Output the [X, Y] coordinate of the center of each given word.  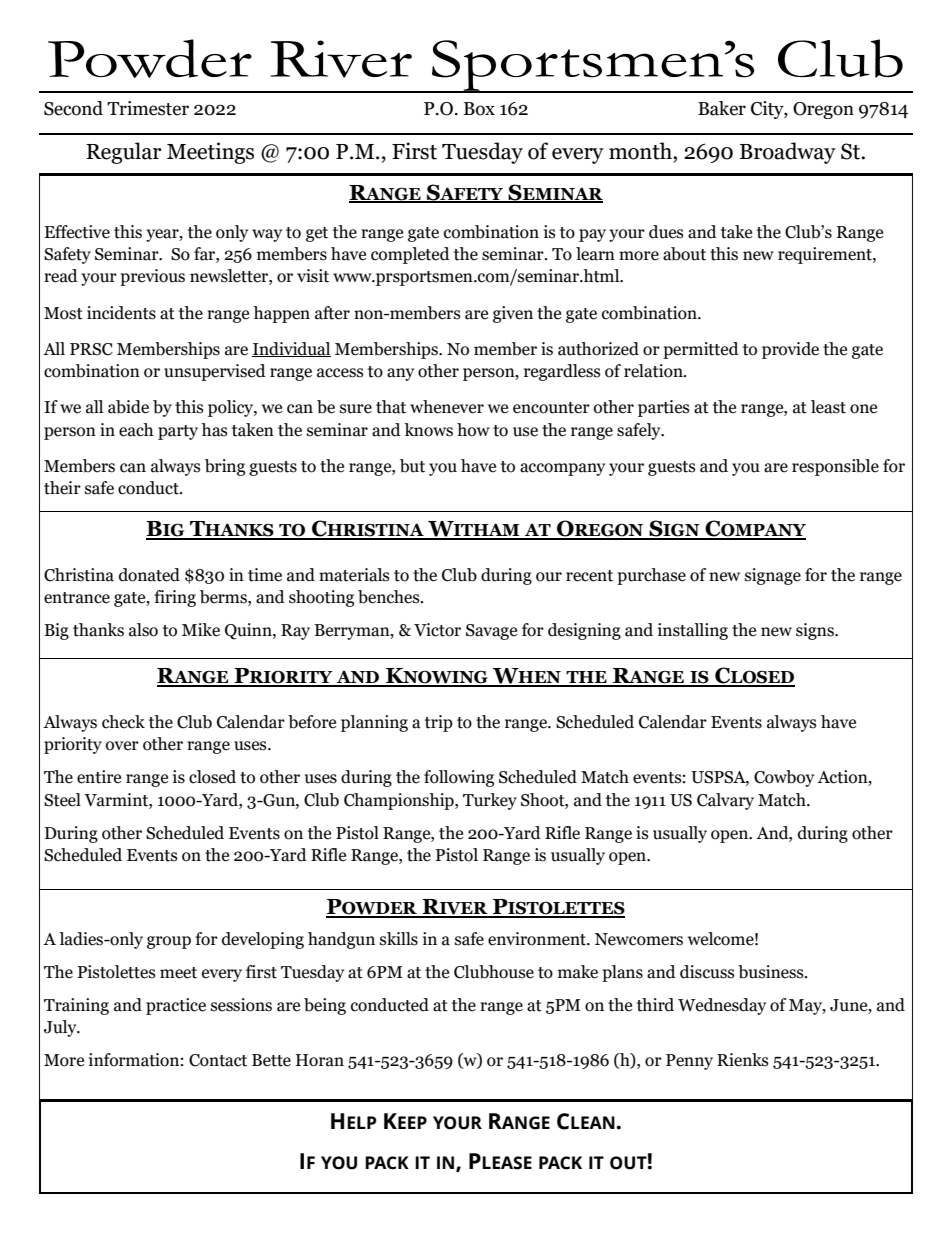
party [178, 432]
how [473, 430]
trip [439, 723]
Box [479, 109]
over [122, 746]
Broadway [788, 153]
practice [176, 1006]
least [828, 407]
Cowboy [784, 778]
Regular [124, 153]
